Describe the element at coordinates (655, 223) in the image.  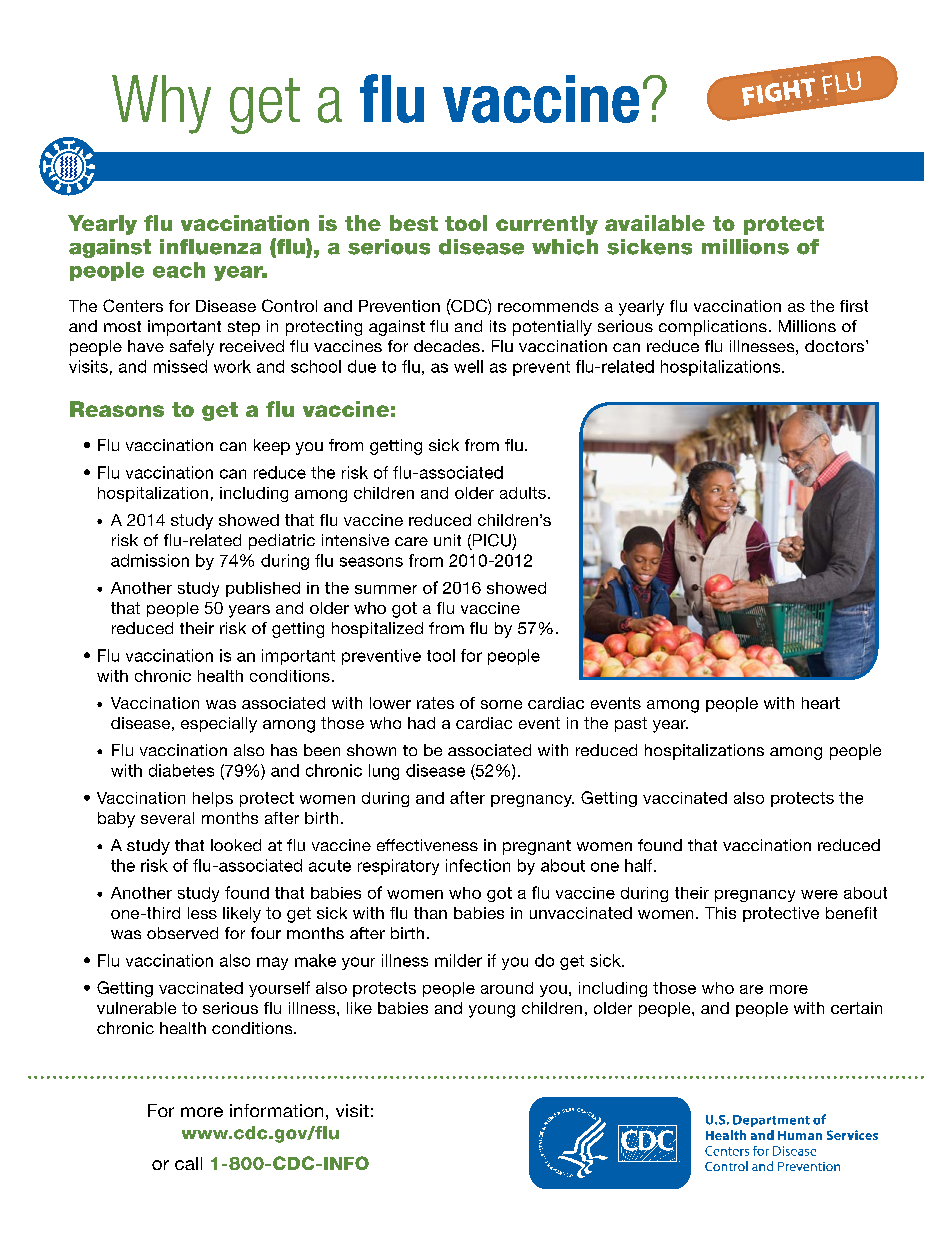
I see `available` at that location.
